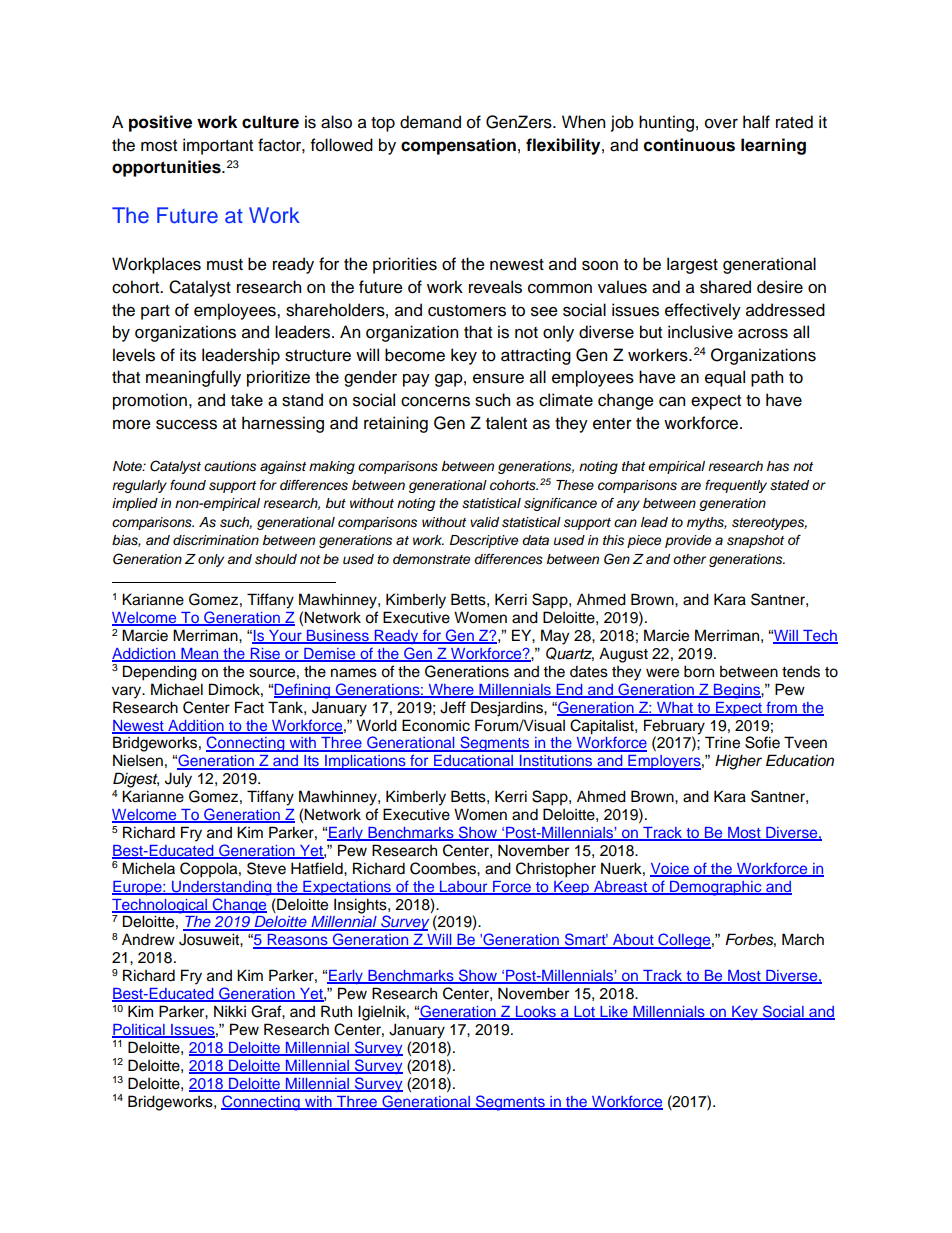 The image size is (952, 1233). I want to click on continuous, so click(689, 145).
